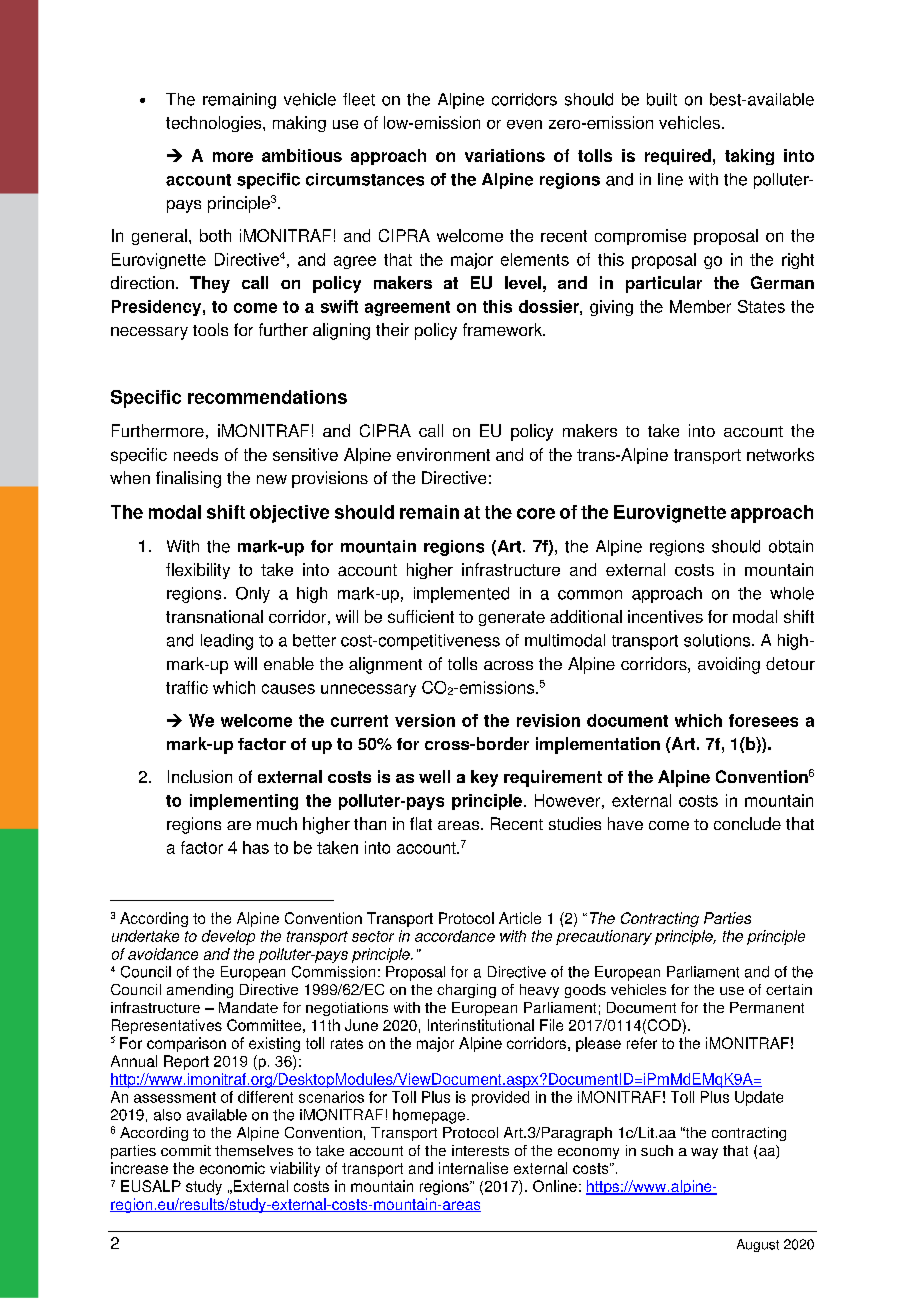  What do you see at coordinates (425, 720) in the screenshot?
I see `version` at bounding box center [425, 720].
